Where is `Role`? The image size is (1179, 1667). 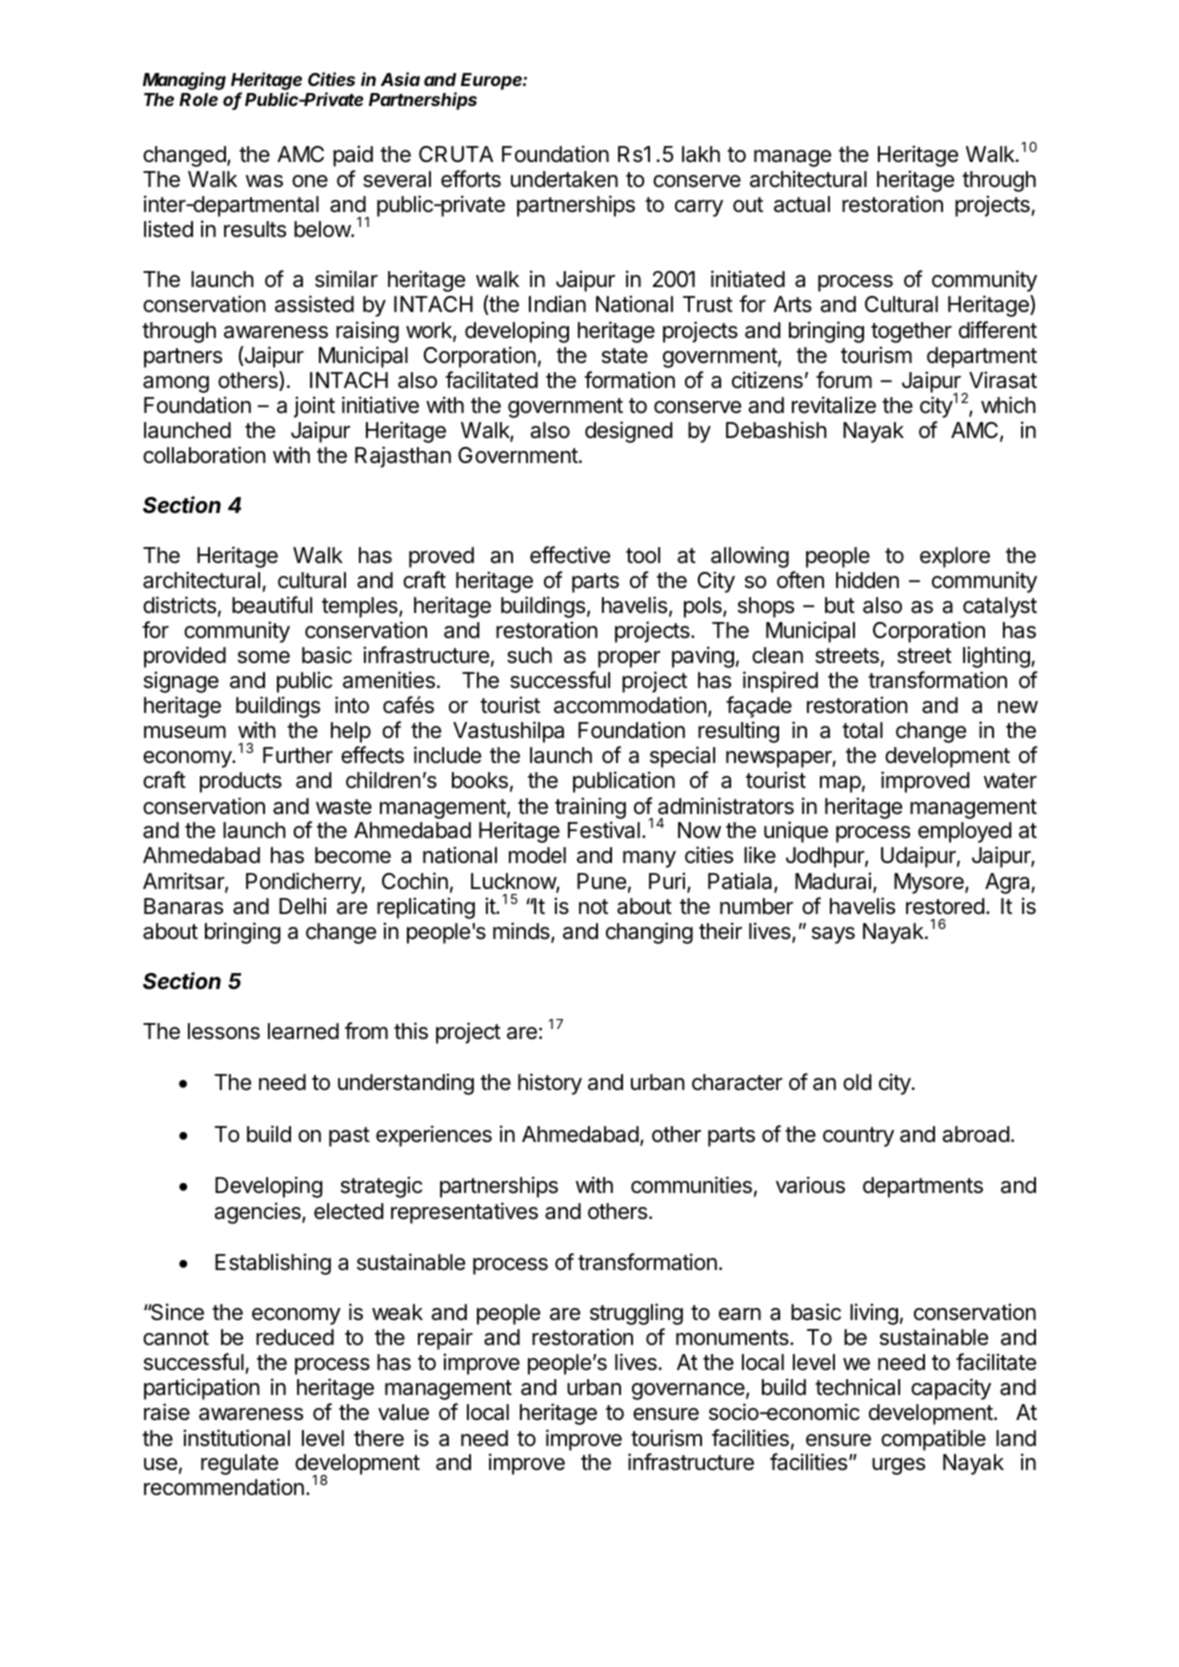 Role is located at coordinates (198, 99).
